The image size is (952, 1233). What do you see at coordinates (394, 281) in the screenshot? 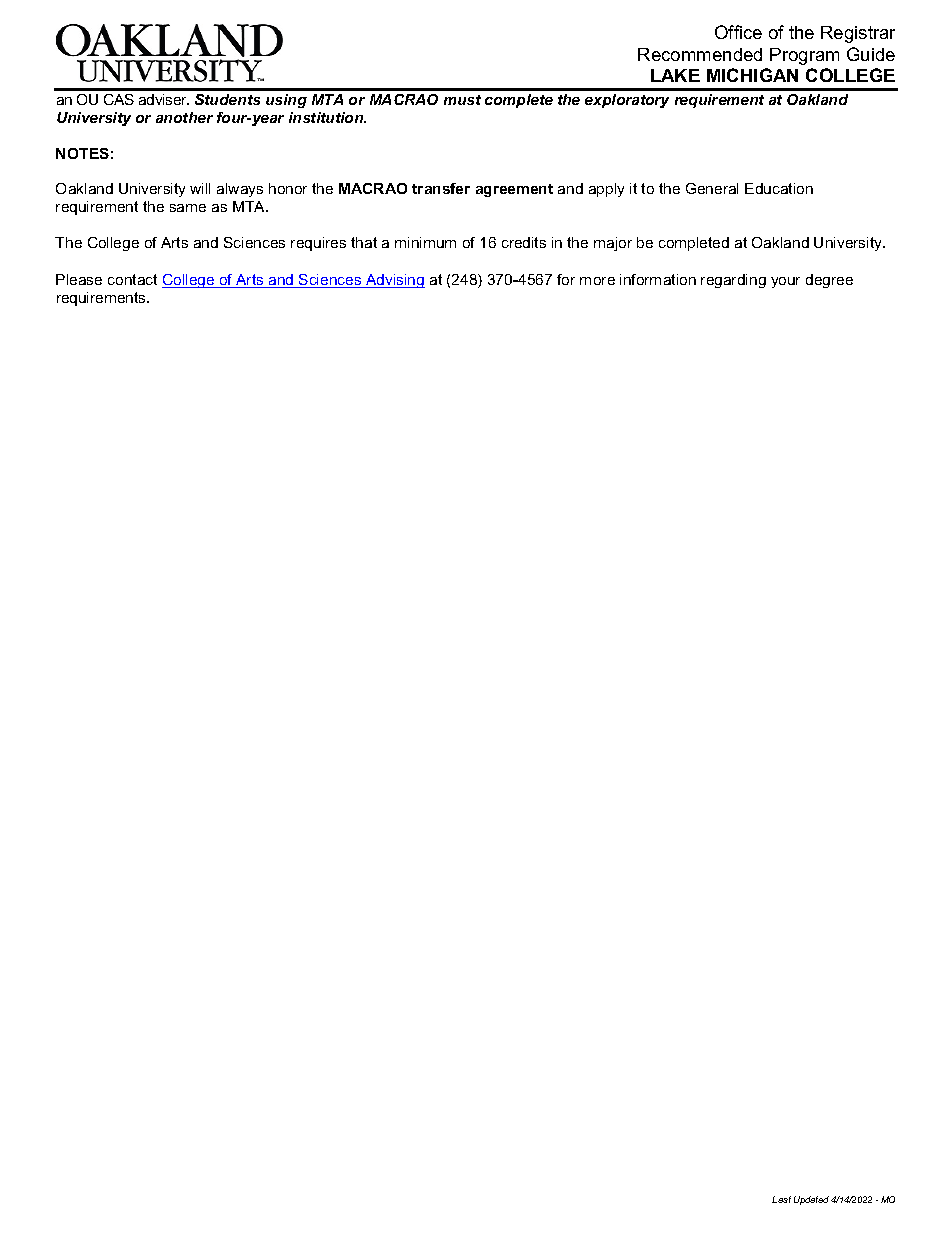
I see `Advising` at bounding box center [394, 281].
